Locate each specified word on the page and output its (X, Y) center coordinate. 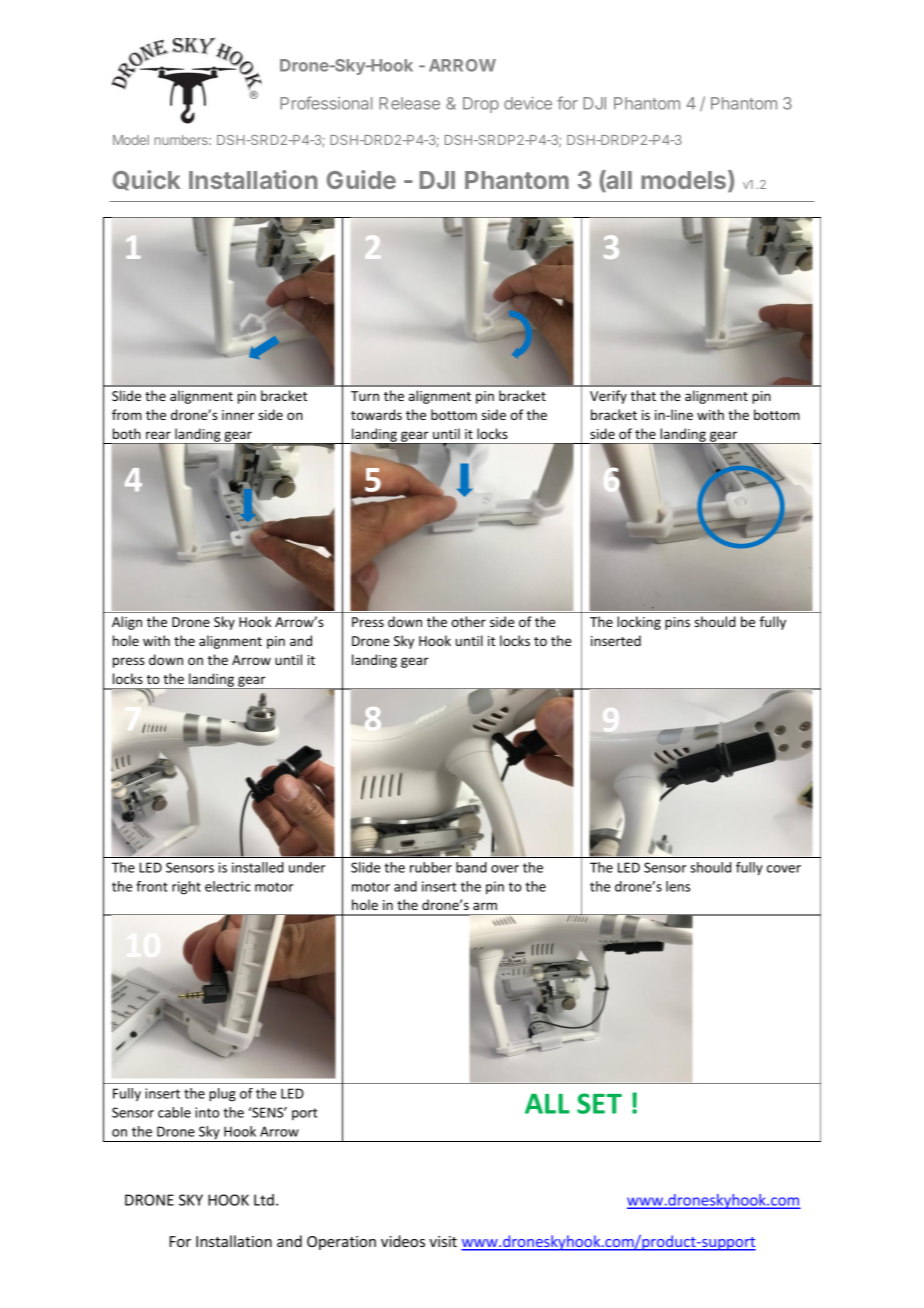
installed (258, 867)
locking (639, 623)
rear (158, 435)
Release (409, 103)
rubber (431, 867)
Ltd (264, 1200)
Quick (147, 180)
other (469, 621)
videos (403, 1241)
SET (599, 1103)
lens (678, 886)
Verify (608, 397)
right (186, 888)
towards (376, 414)
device (528, 103)
